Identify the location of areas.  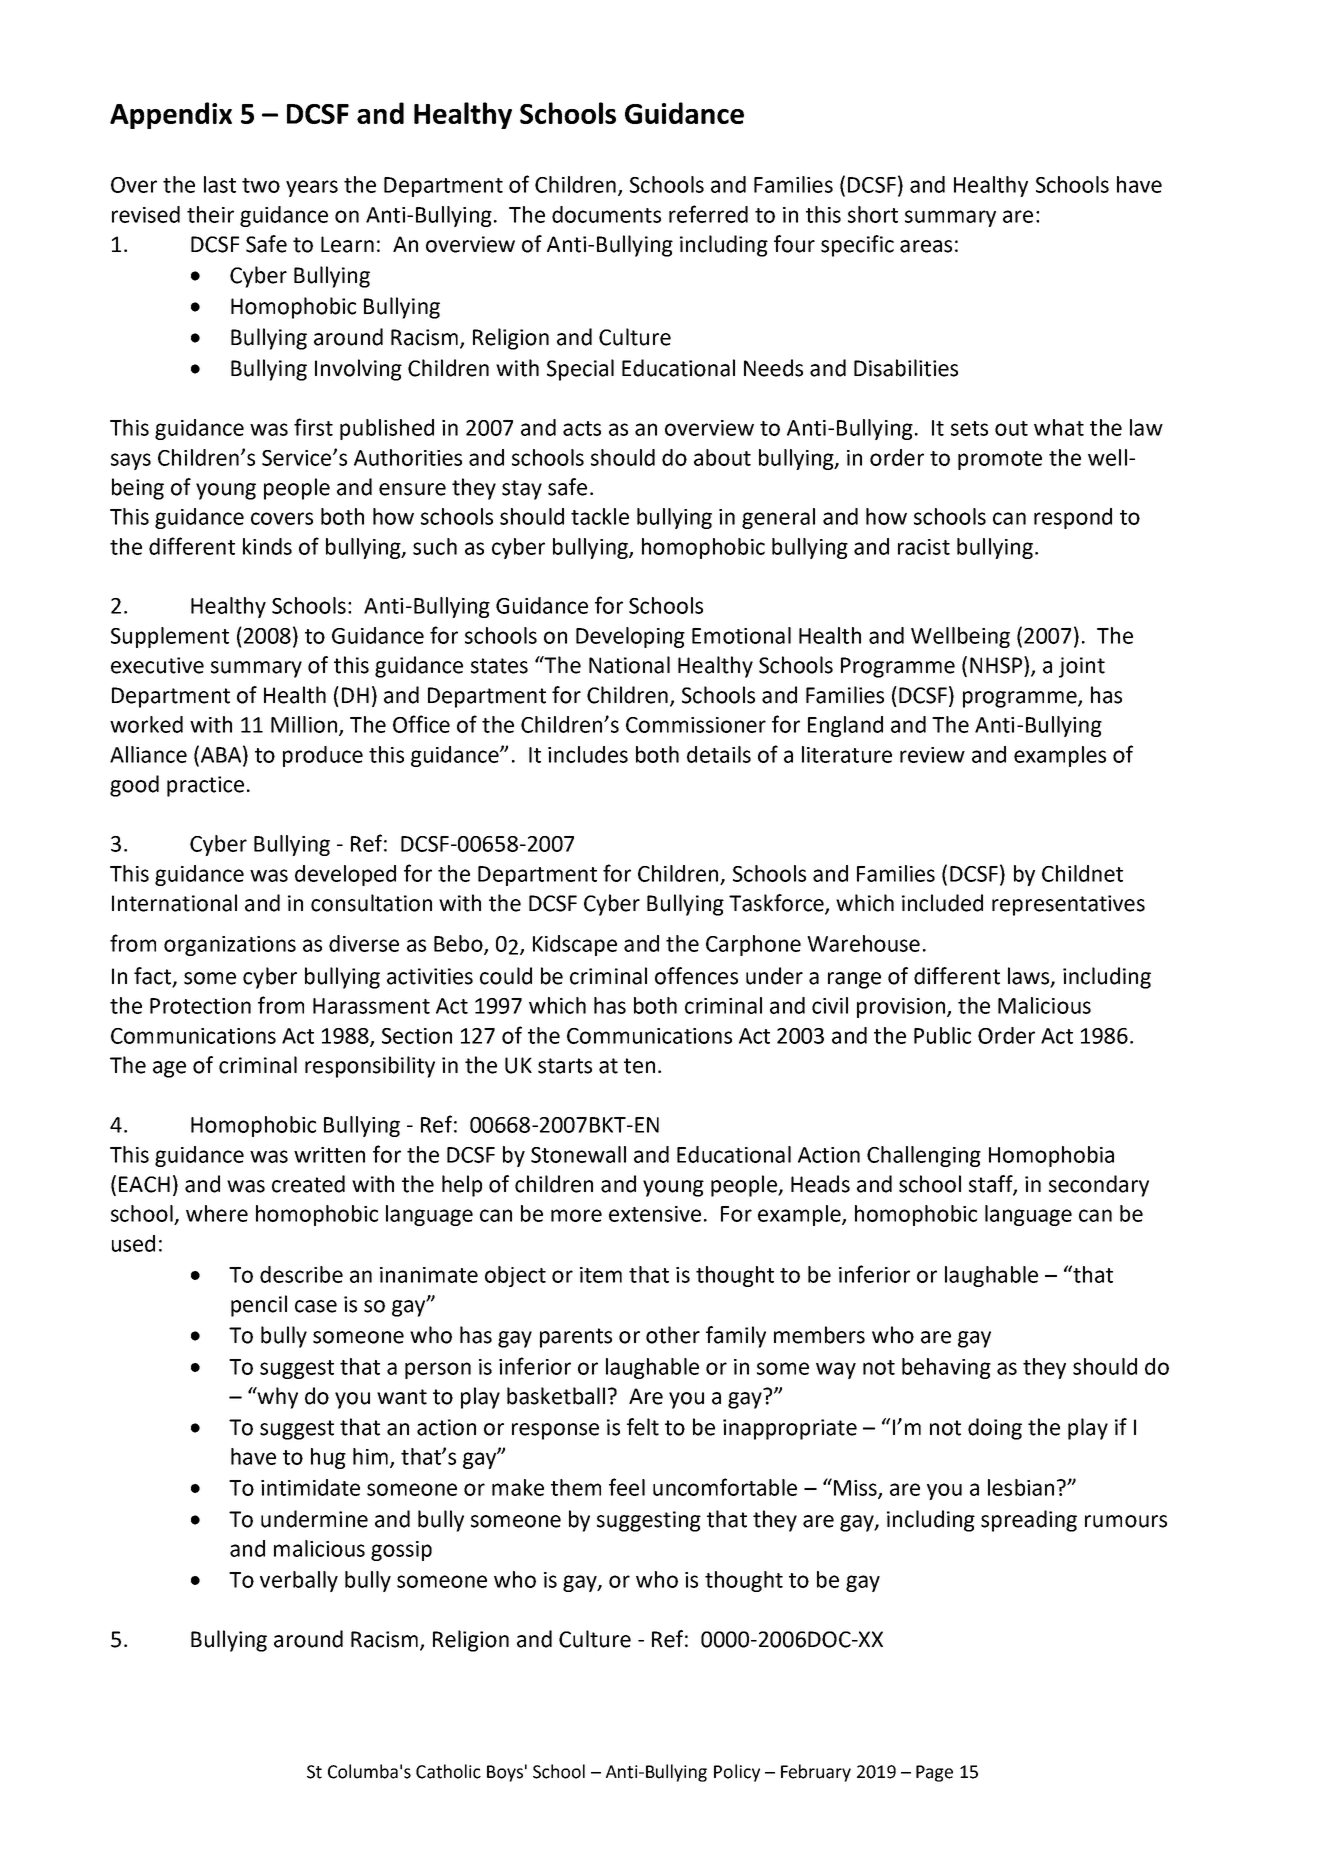
(926, 246).
